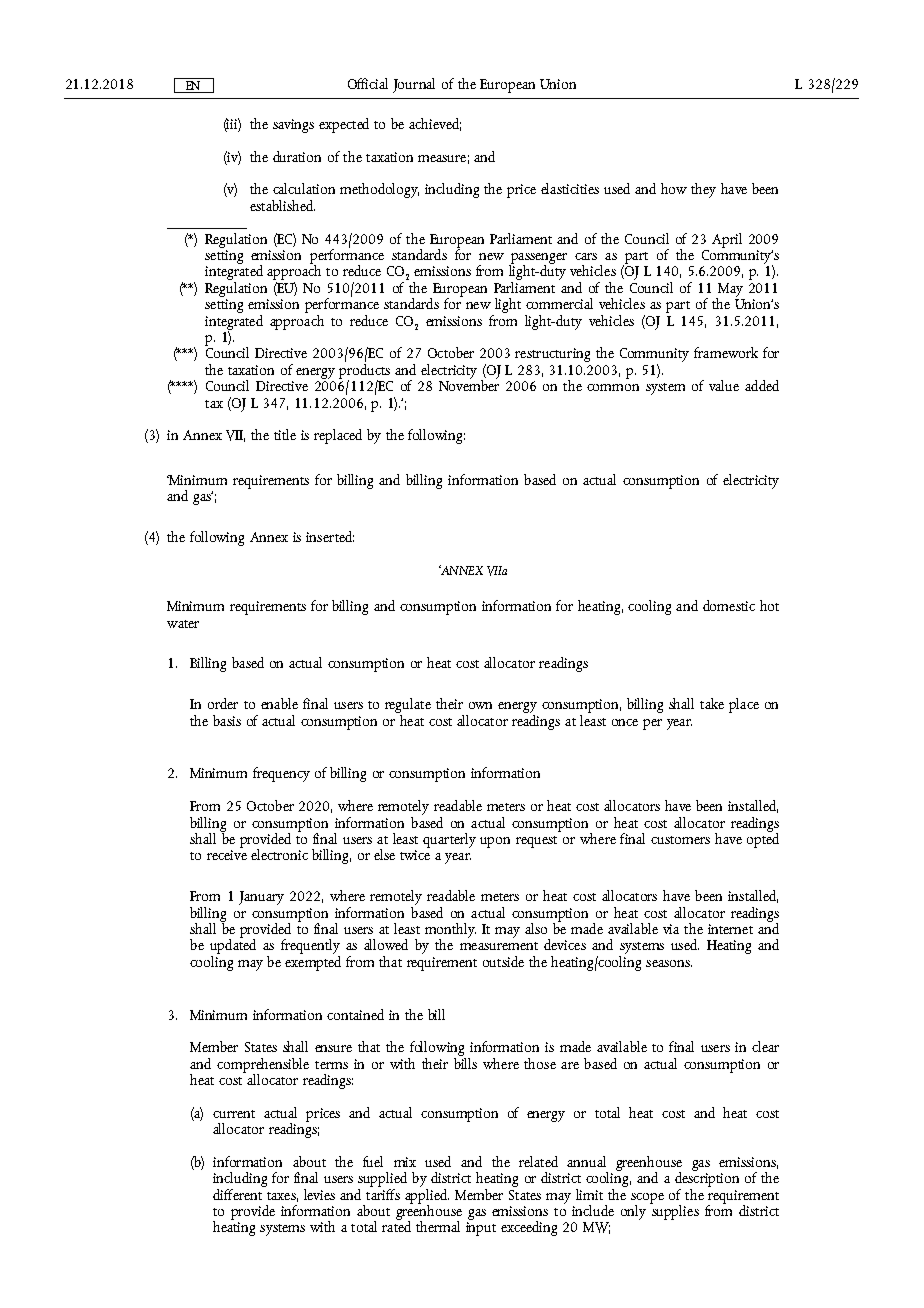 This image has height=1308, width=924. I want to click on savings, so click(293, 126).
